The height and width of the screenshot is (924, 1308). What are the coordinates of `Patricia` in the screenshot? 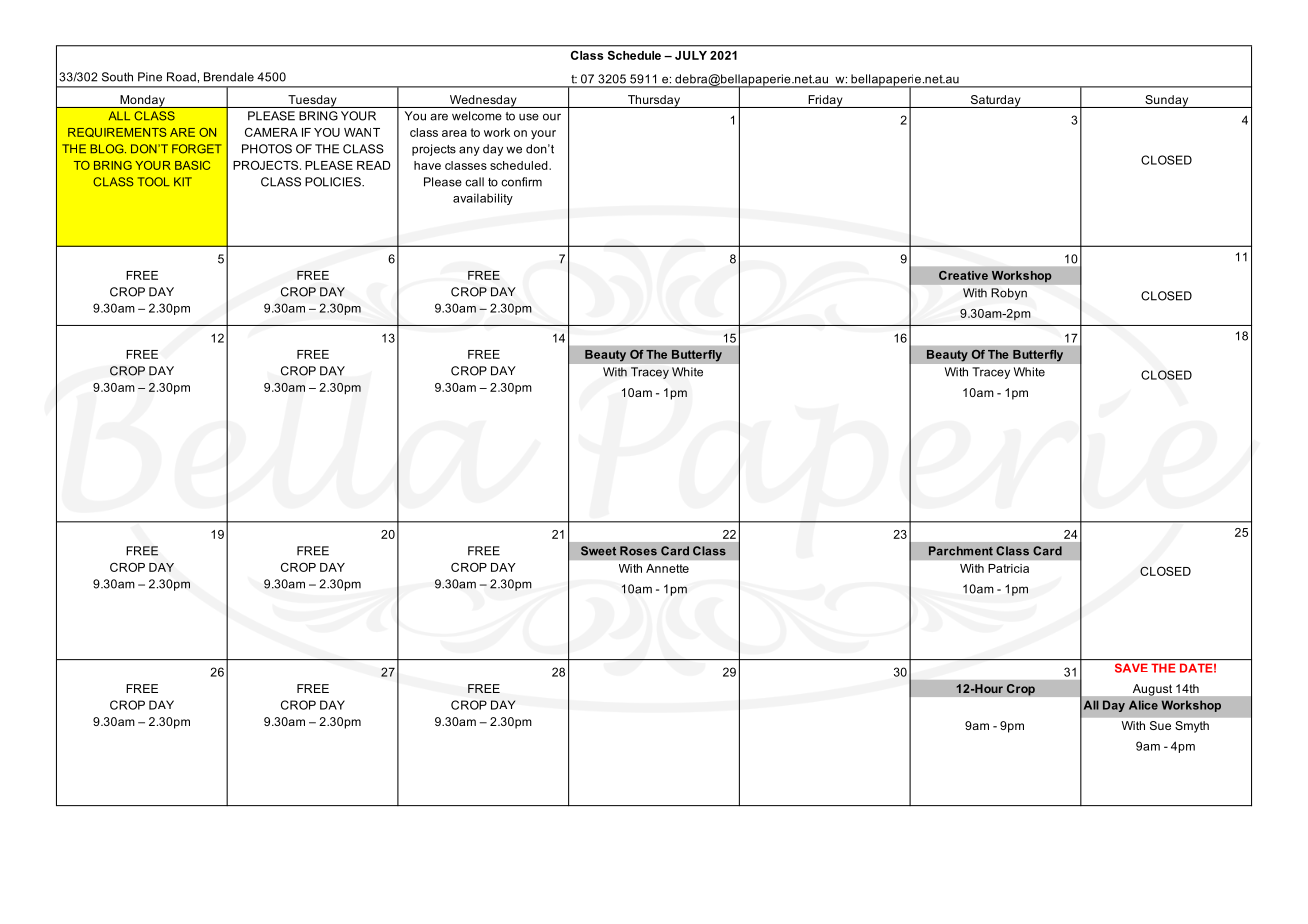 It's located at (1008, 568).
